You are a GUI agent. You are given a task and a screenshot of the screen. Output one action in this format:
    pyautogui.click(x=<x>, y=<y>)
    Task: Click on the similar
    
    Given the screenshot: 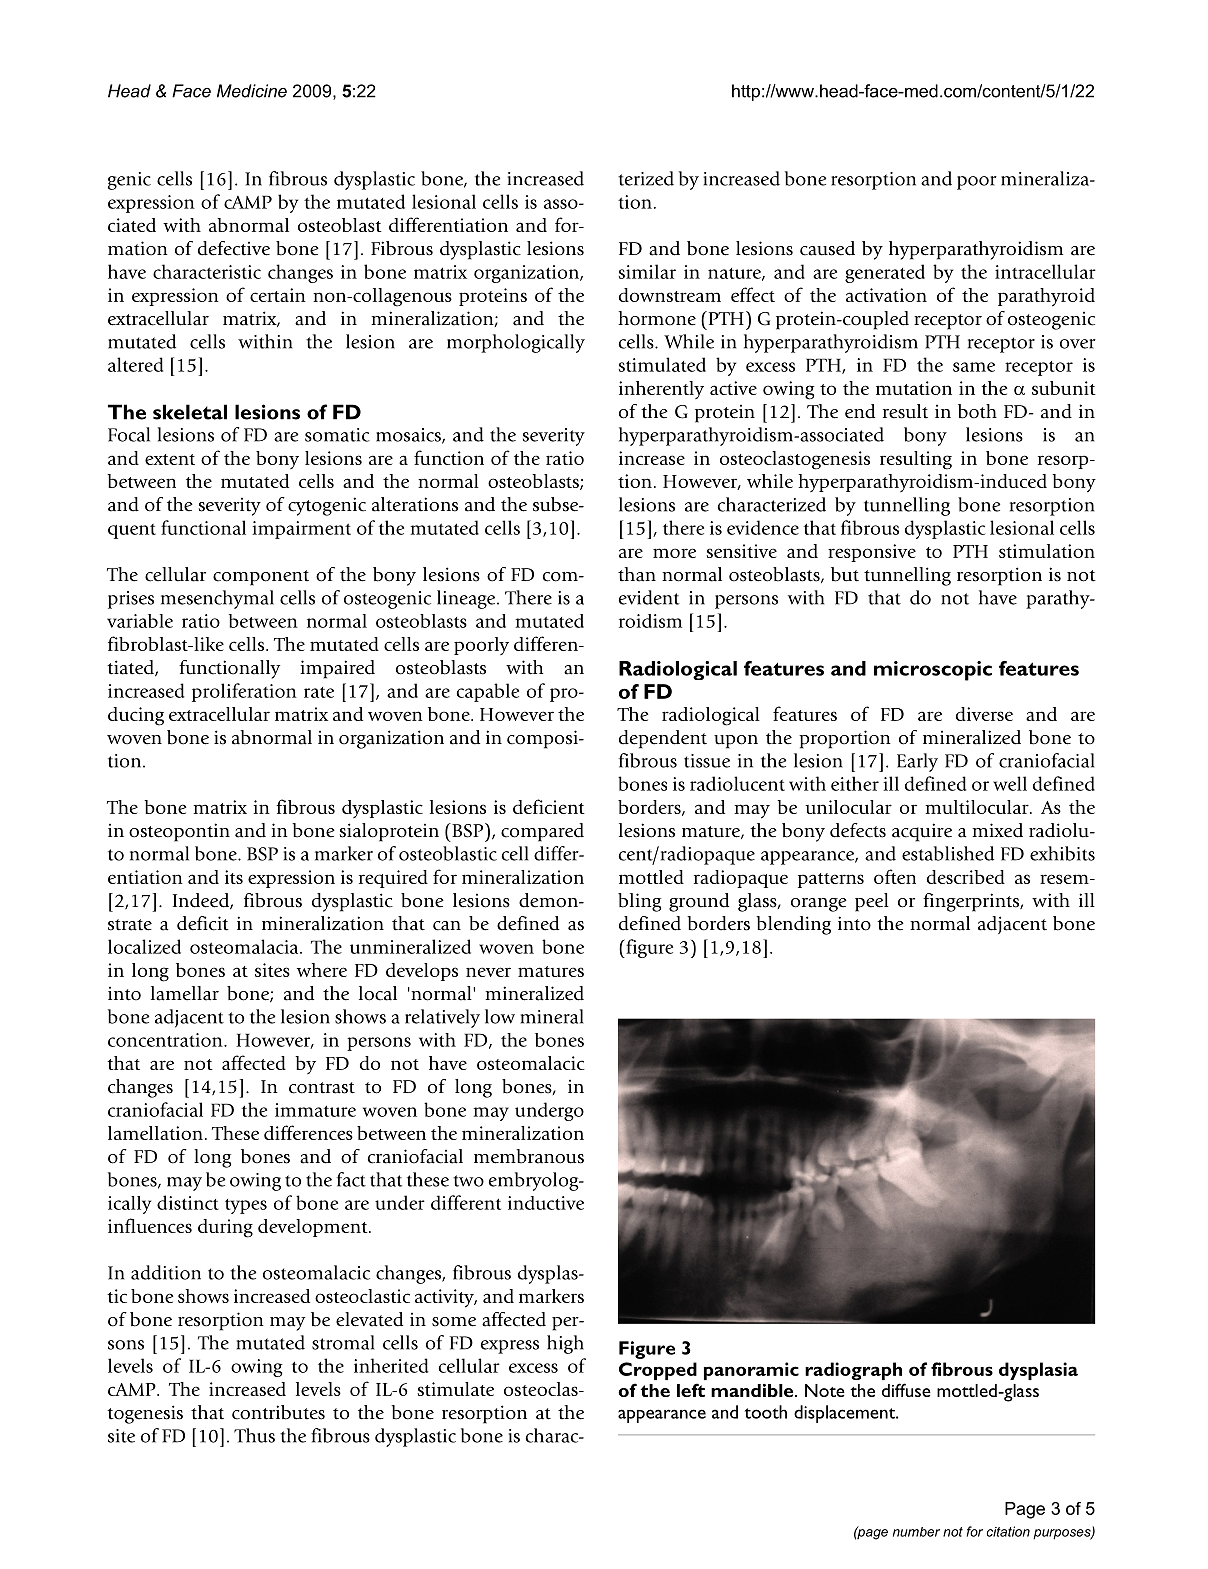 What is the action you would take?
    pyautogui.click(x=647, y=271)
